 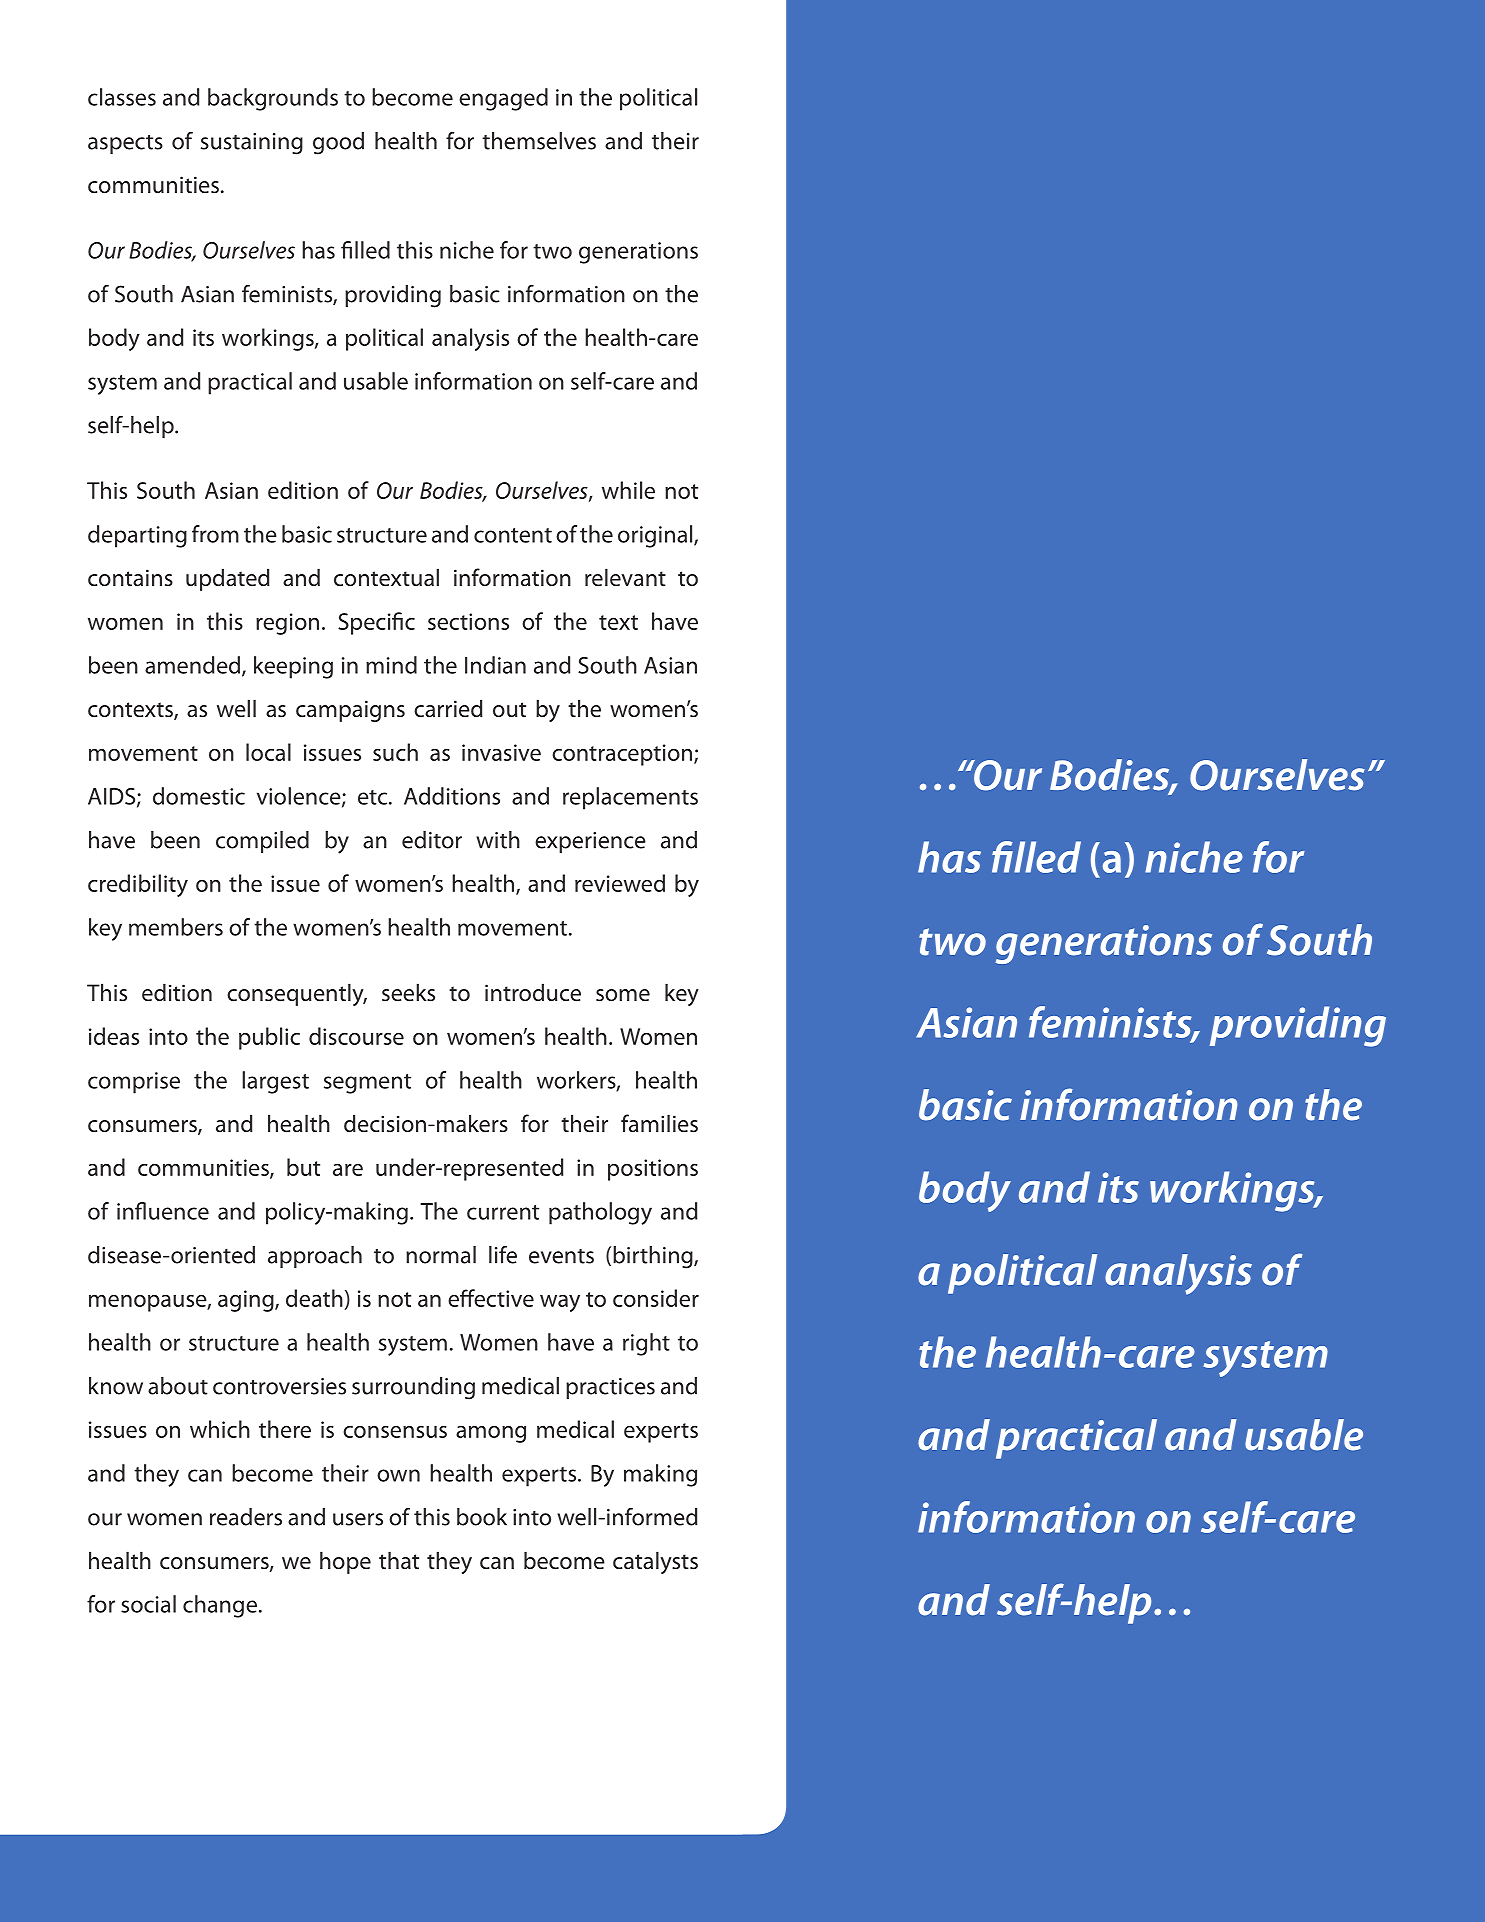 I want to click on aspects, so click(x=125, y=144).
